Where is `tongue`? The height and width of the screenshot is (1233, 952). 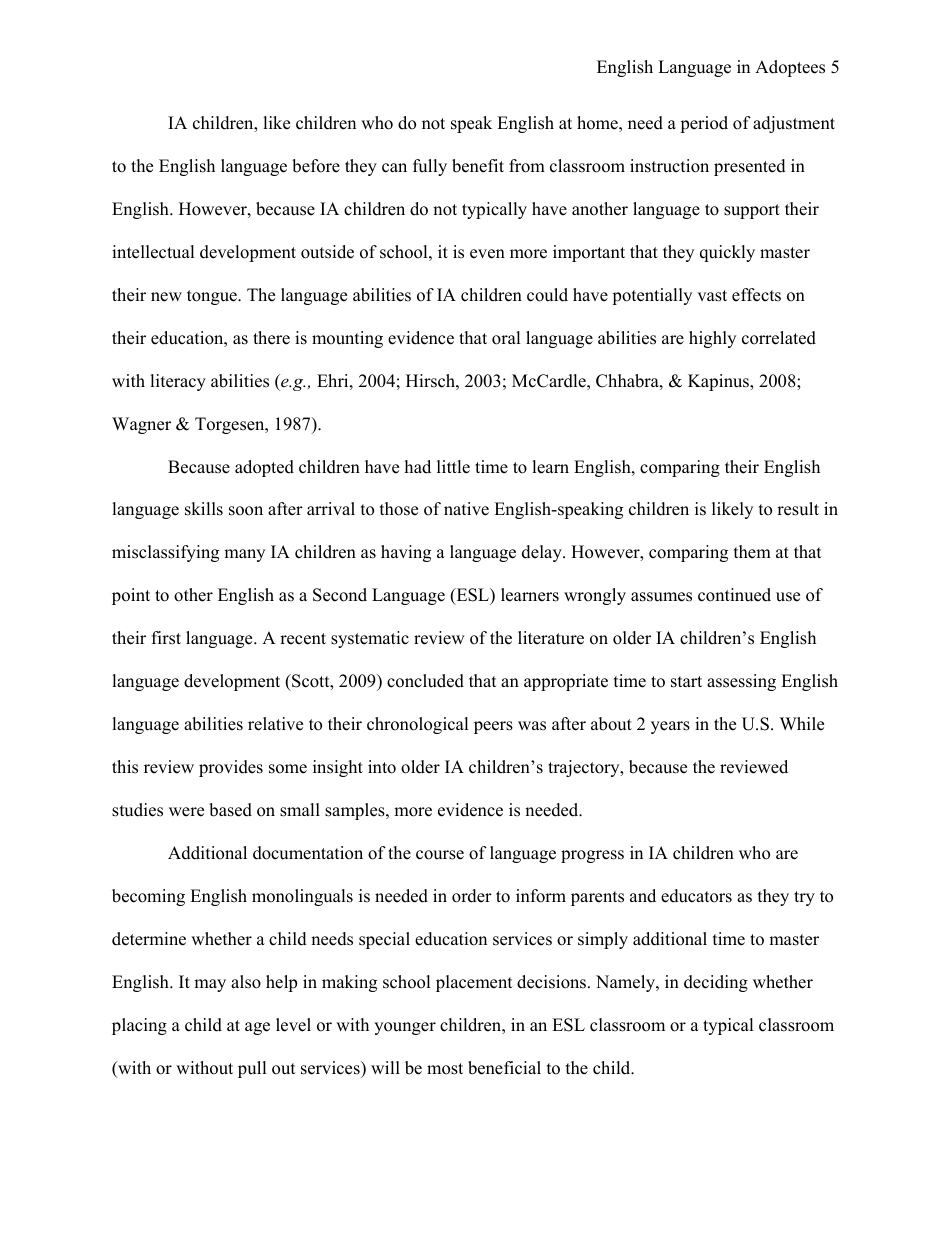 tongue is located at coordinates (213, 297).
